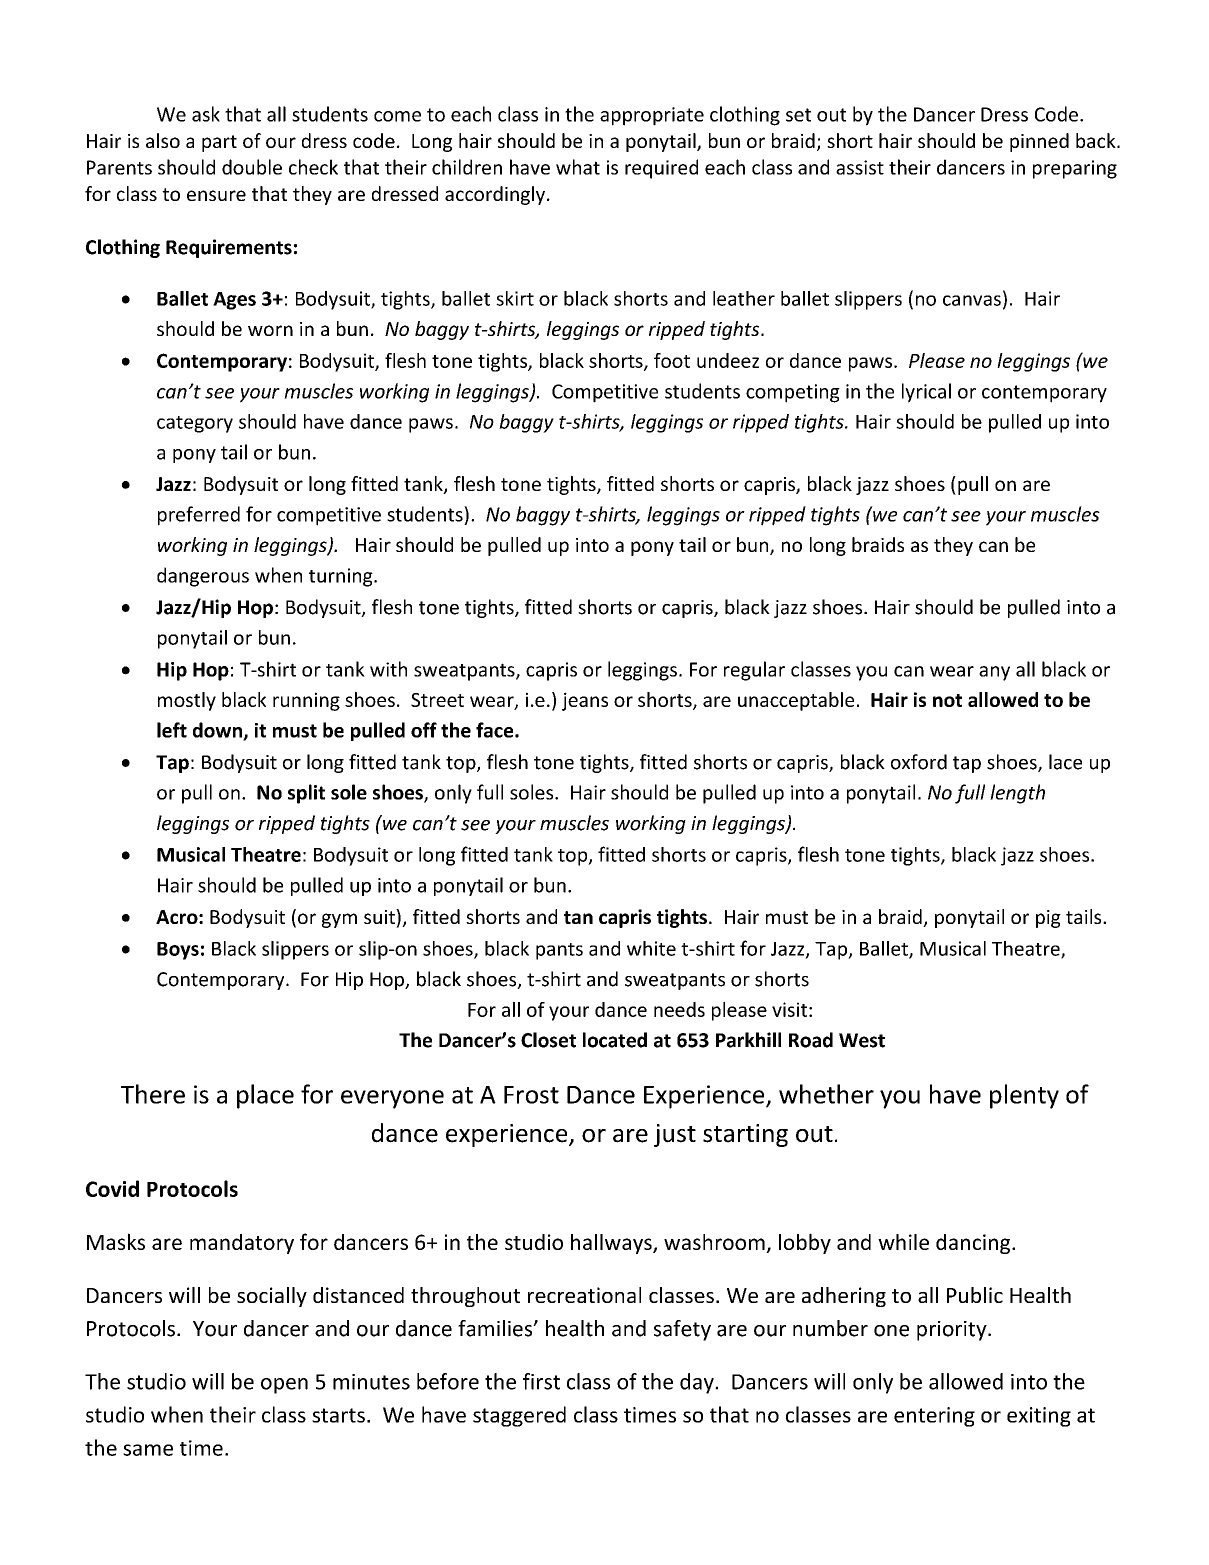  Describe the element at coordinates (531, 1095) in the screenshot. I see `Frost` at that location.
